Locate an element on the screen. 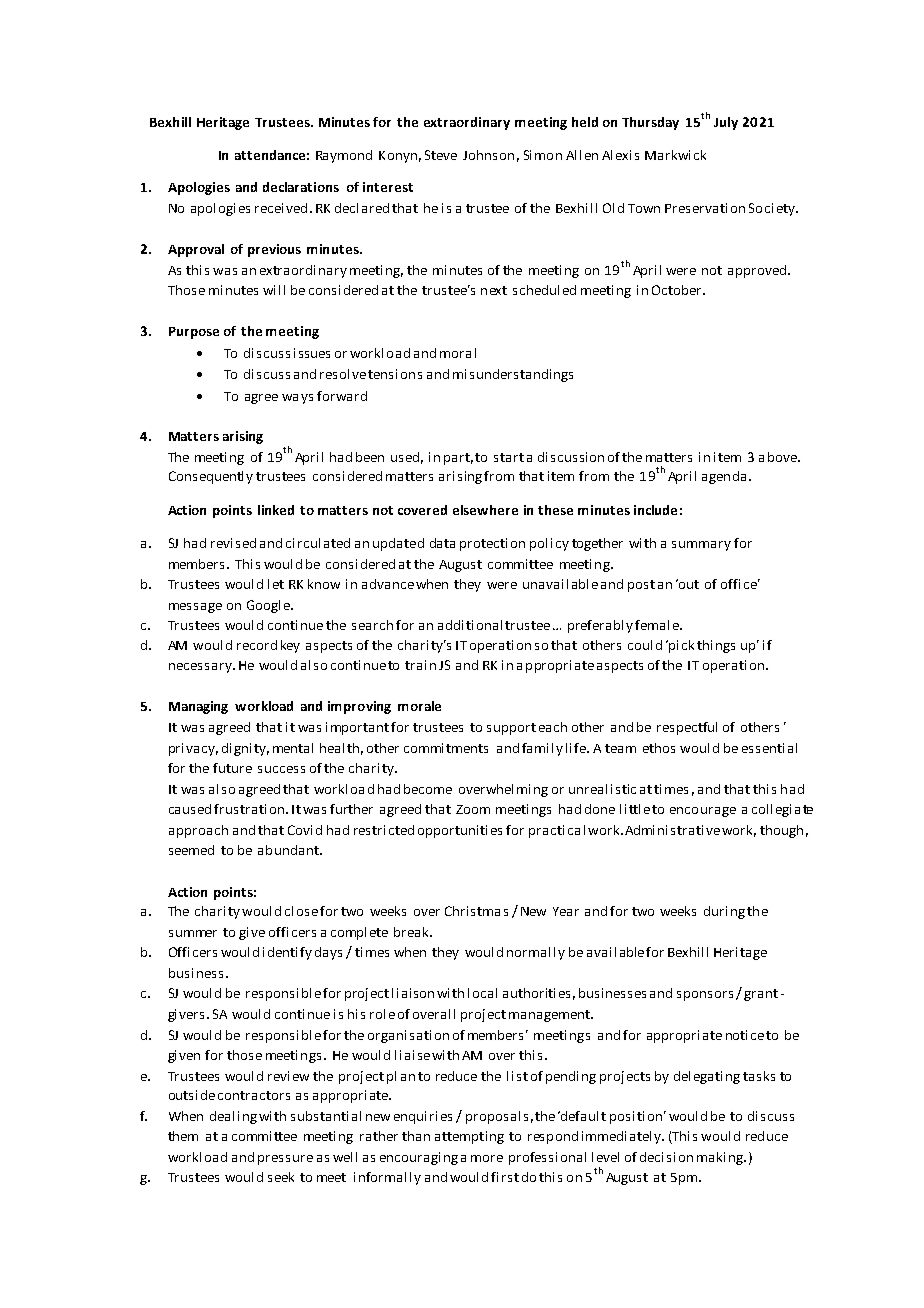 Image resolution: width=924 pixels, height=1308 pixels. making is located at coordinates (721, 1158).
